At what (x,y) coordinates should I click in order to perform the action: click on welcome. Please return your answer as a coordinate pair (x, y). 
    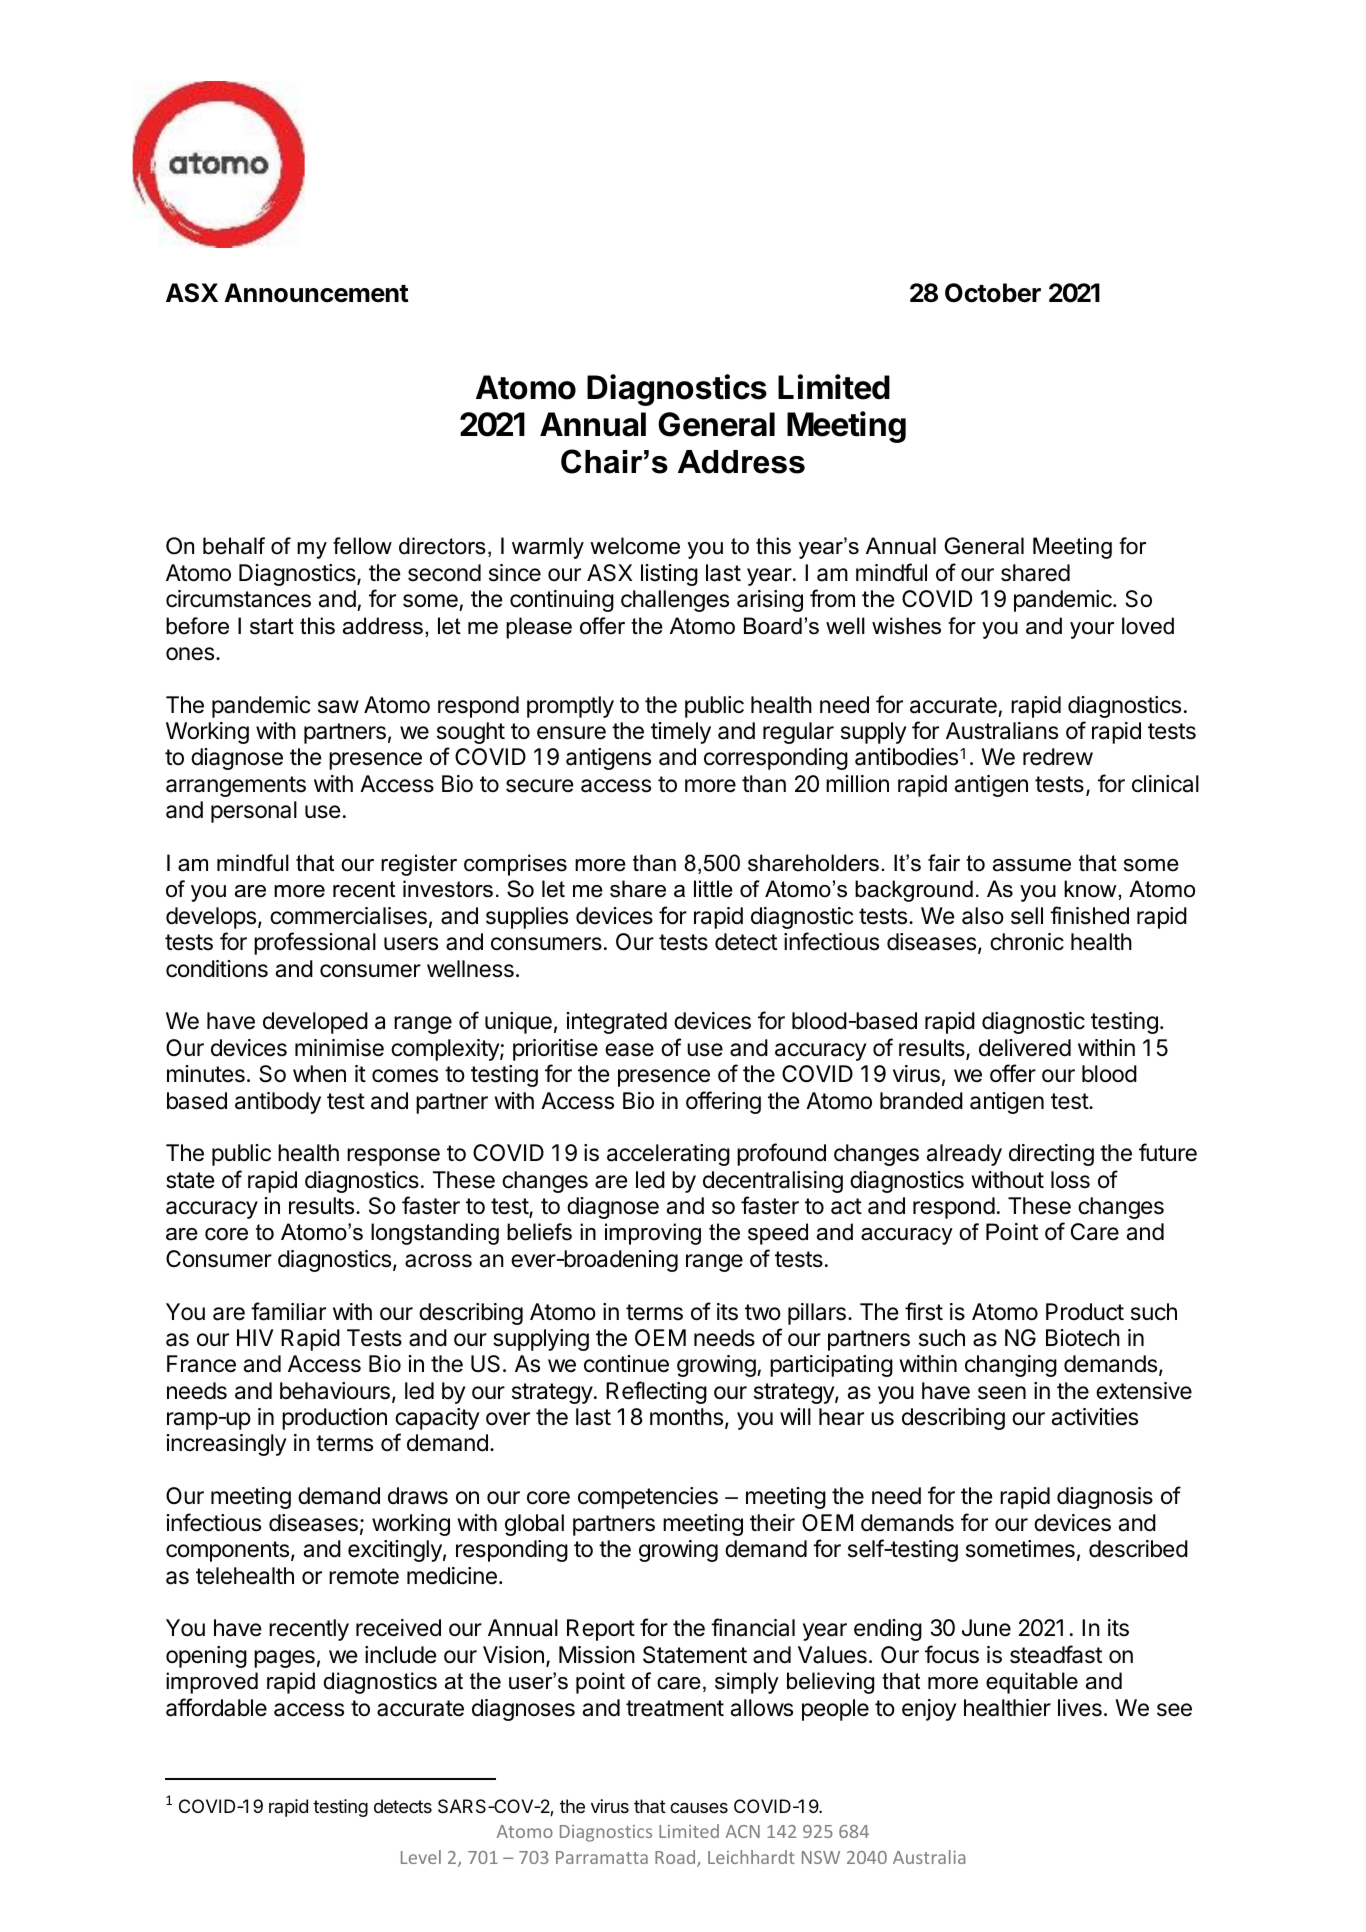
    Looking at the image, I should click on (635, 546).
